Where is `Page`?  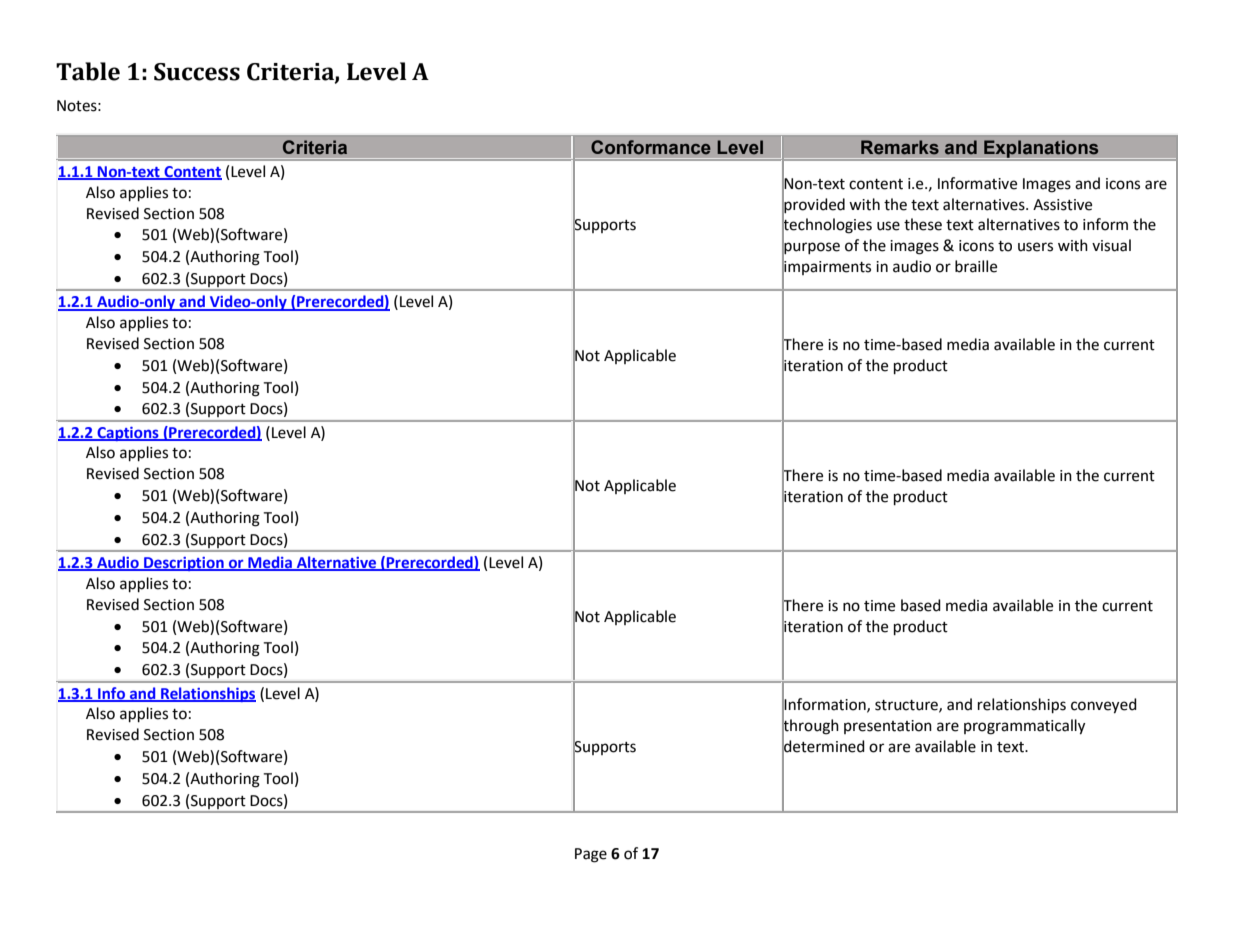 Page is located at coordinates (591, 855).
